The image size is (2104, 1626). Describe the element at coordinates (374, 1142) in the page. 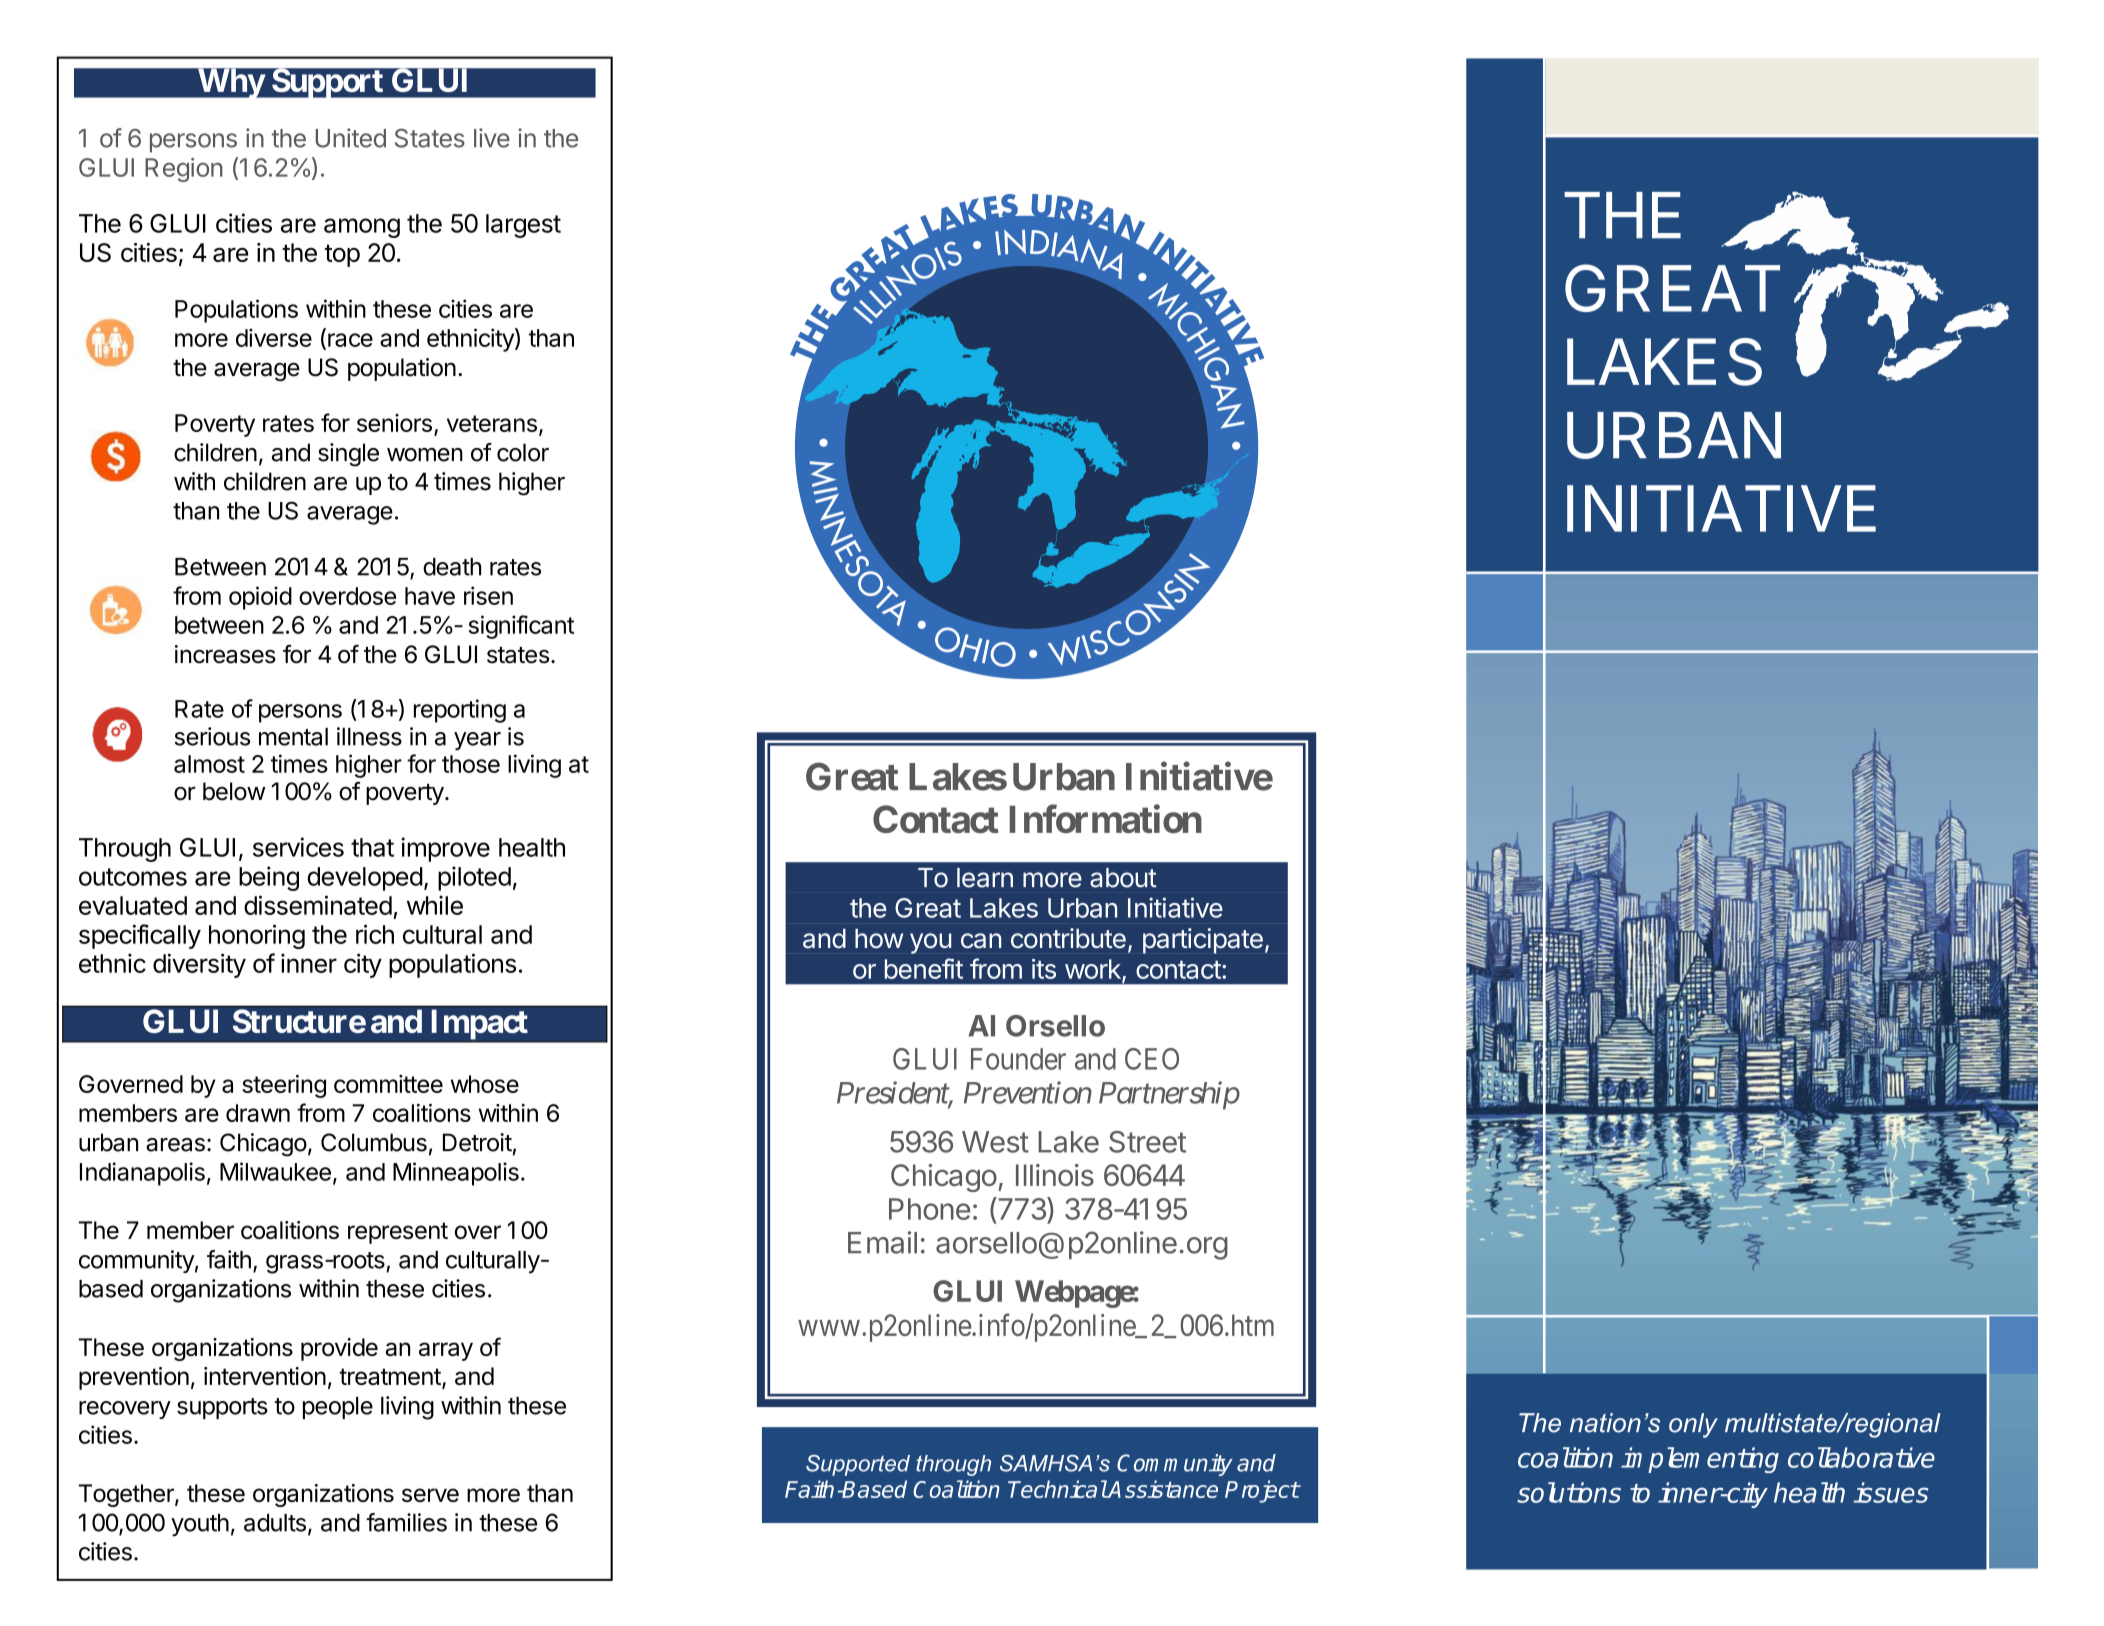

I see `Columbus` at that location.
